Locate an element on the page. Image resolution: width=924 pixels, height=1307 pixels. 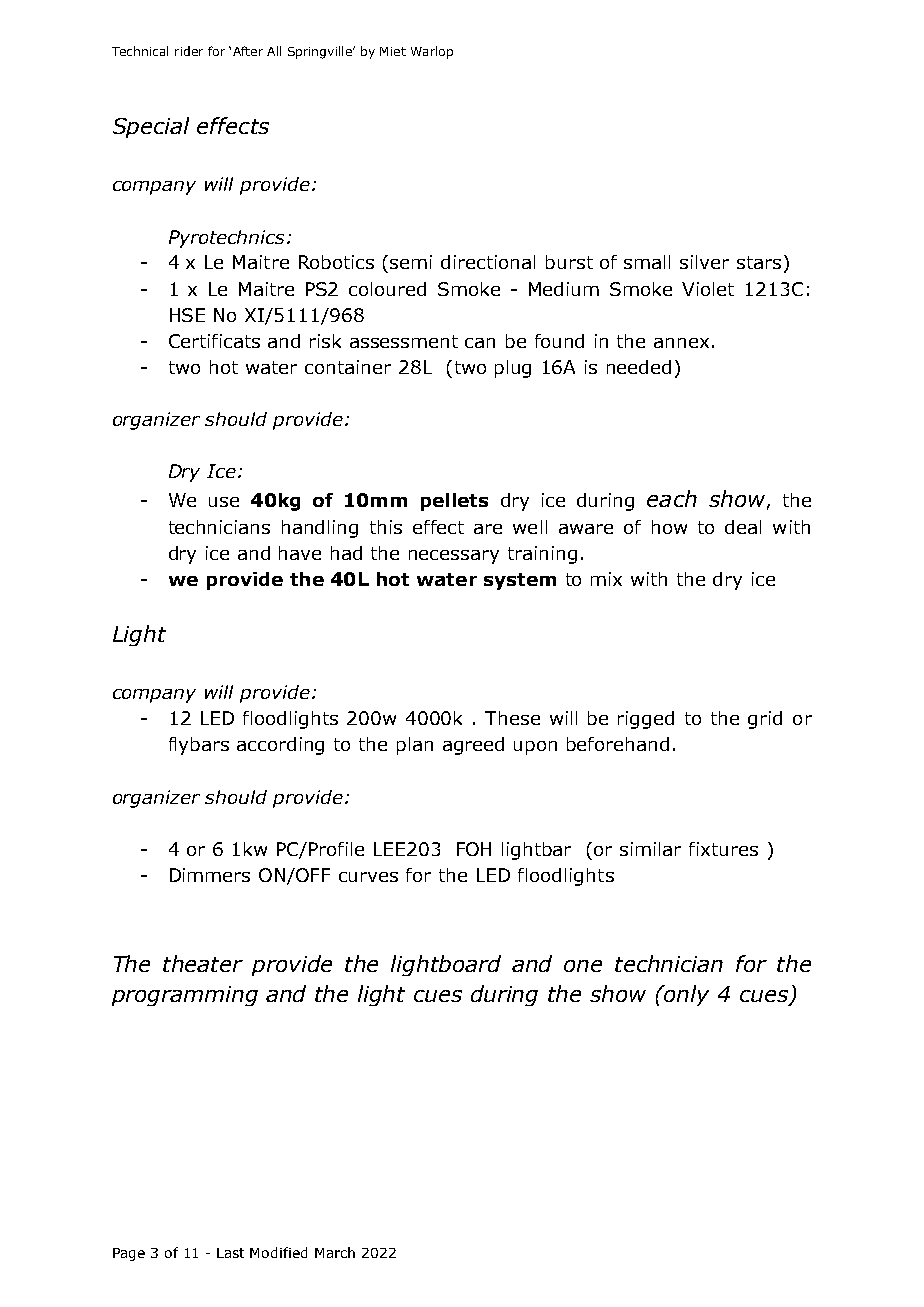
use is located at coordinates (224, 502).
